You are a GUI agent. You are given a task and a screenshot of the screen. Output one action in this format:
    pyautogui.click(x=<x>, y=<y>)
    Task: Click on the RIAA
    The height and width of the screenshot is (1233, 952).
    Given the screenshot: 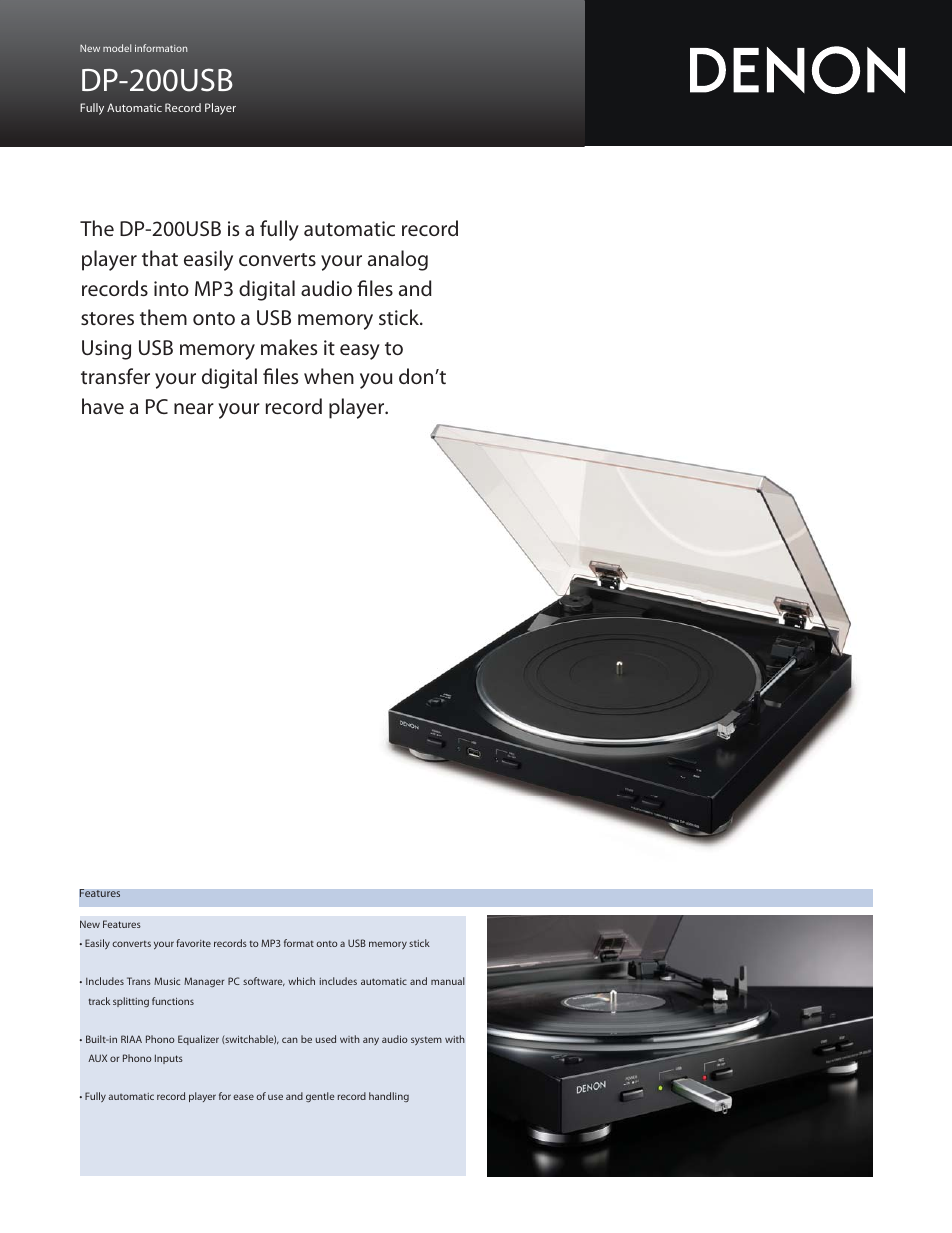 What is the action you would take?
    pyautogui.click(x=131, y=1039)
